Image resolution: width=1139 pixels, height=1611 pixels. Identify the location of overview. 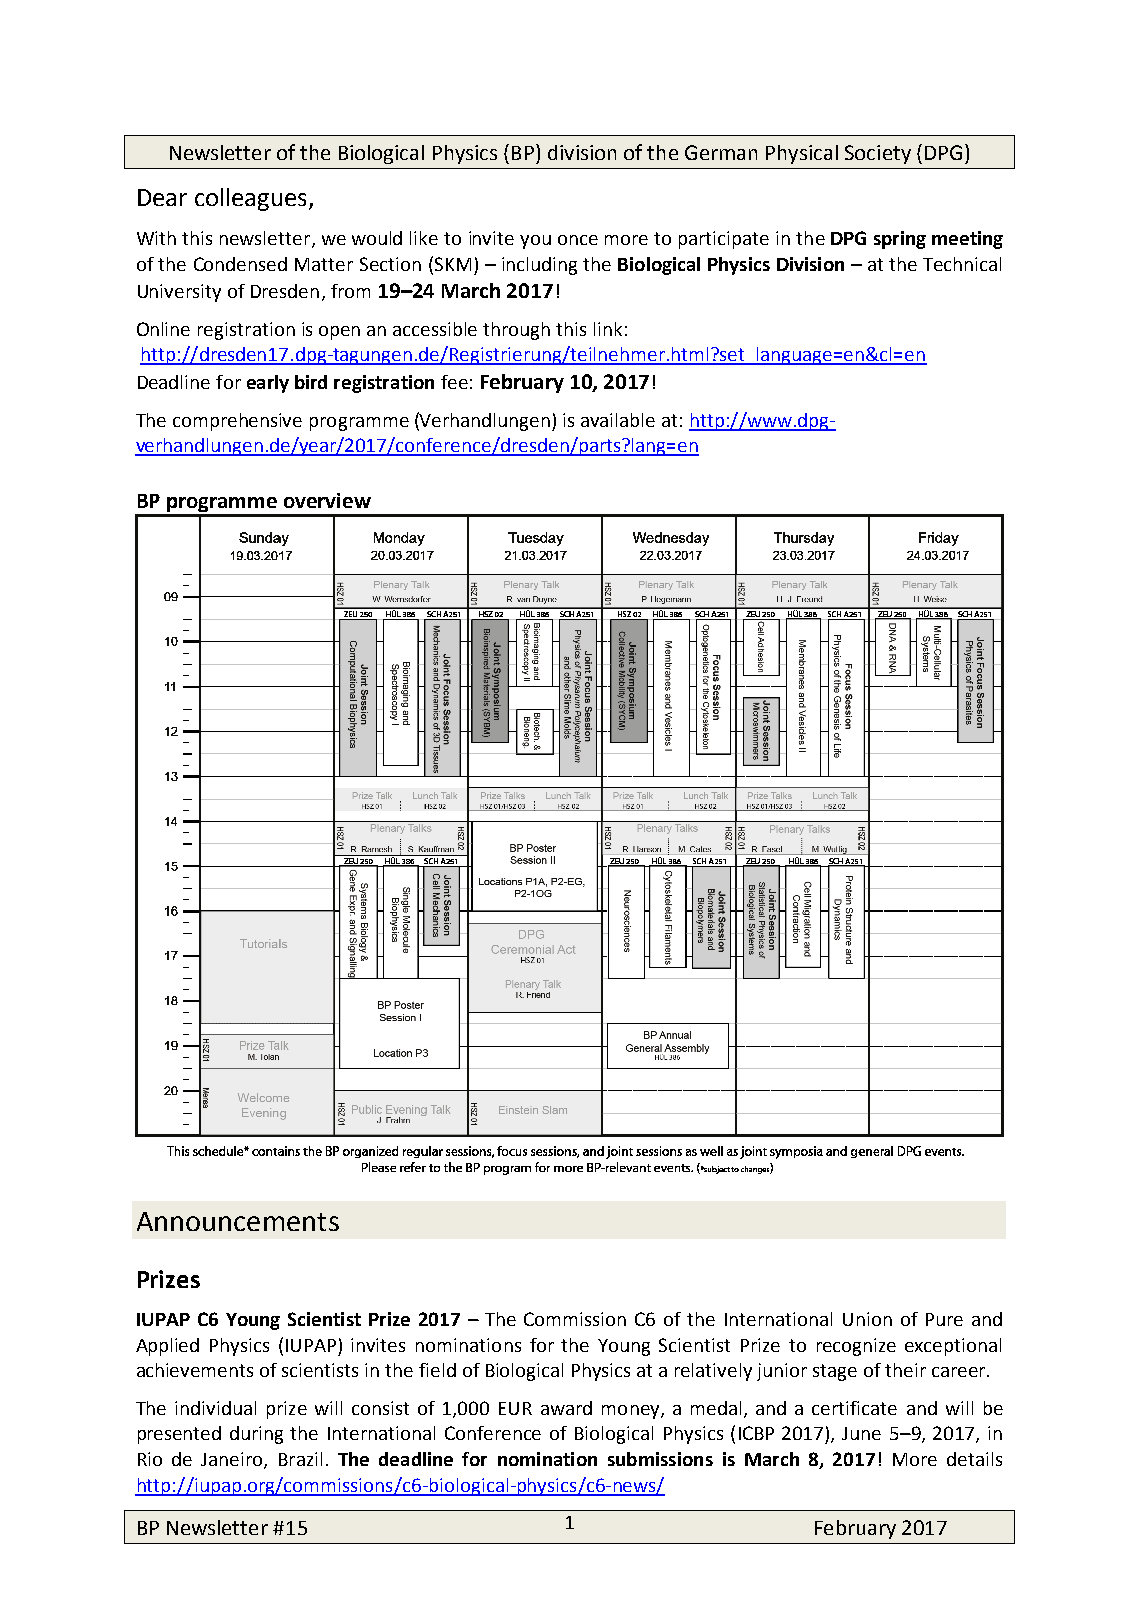
(327, 500).
